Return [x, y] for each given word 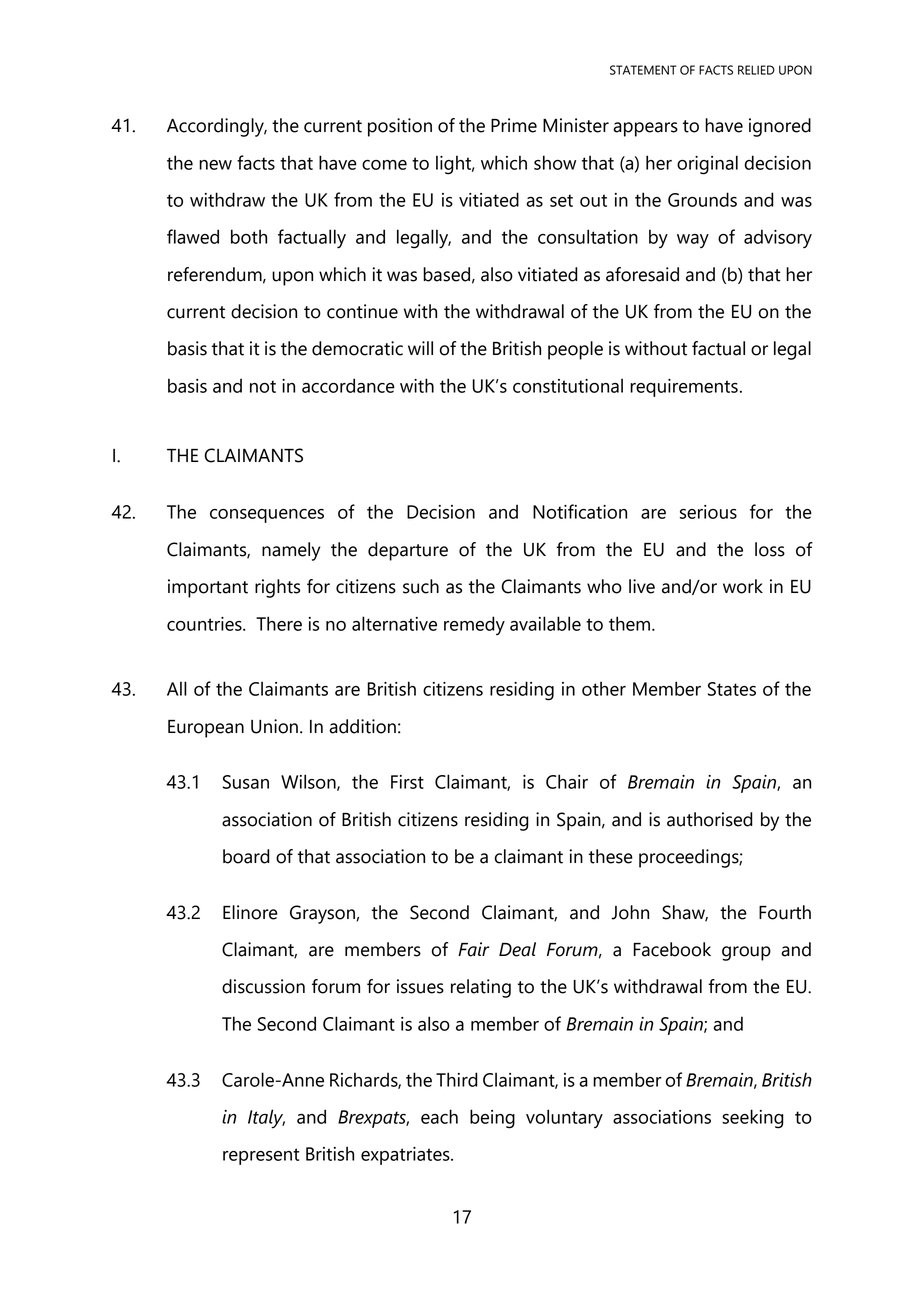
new [215, 165]
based [446, 274]
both [249, 236]
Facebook [672, 949]
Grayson [323, 914]
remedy [474, 625]
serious [708, 512]
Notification [580, 511]
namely [291, 551]
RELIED [756, 70]
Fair [473, 949]
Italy [266, 1119]
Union [274, 726]
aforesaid [642, 274]
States [732, 689]
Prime [514, 125]
